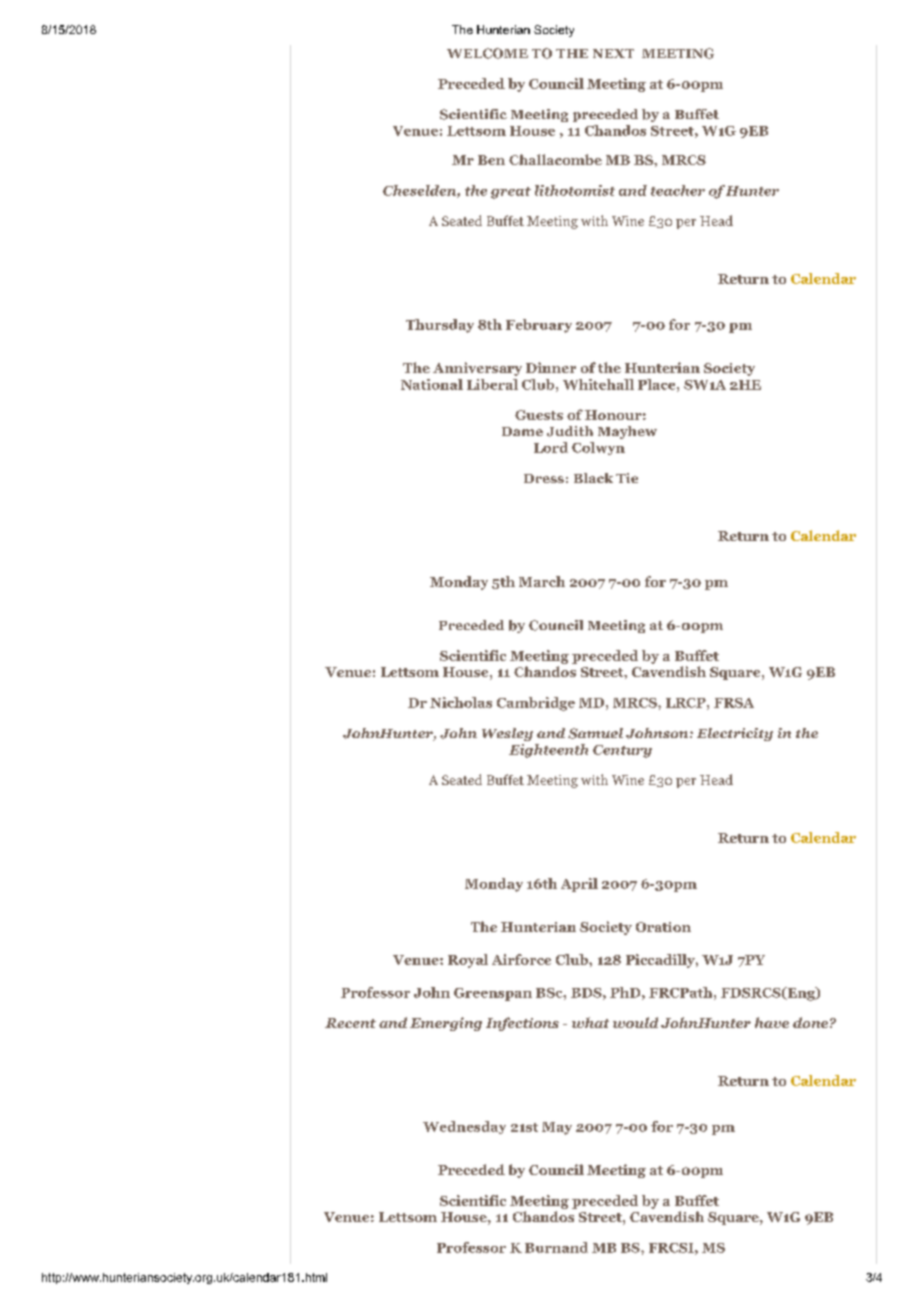 The image size is (924, 1308). I want to click on what, so click(590, 1022).
